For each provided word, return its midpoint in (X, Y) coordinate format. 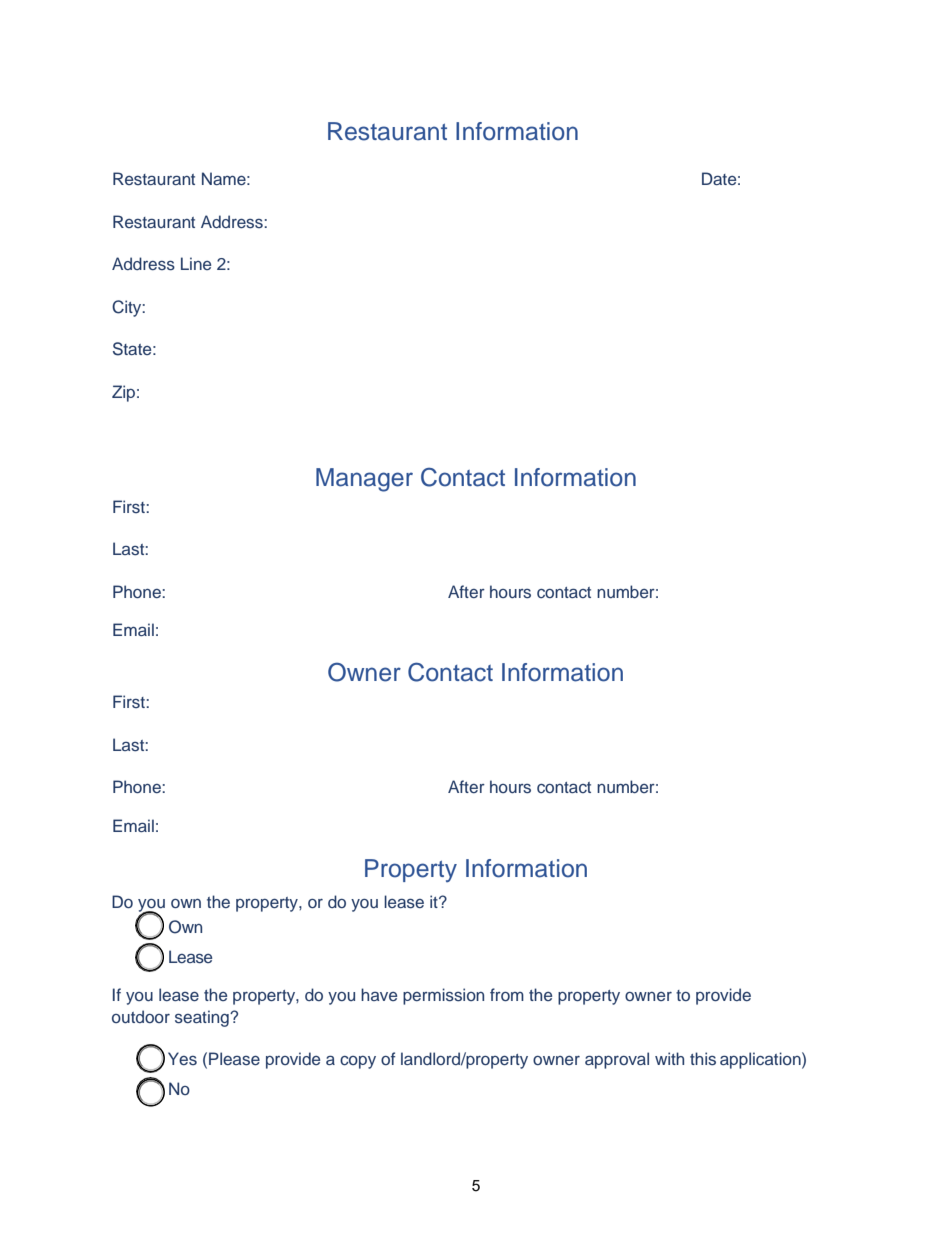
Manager (364, 480)
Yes (182, 1058)
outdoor (141, 1016)
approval (617, 1060)
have (379, 994)
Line (196, 263)
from (507, 994)
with (669, 1058)
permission (443, 996)
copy (358, 1062)
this (703, 1059)
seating (203, 1018)
